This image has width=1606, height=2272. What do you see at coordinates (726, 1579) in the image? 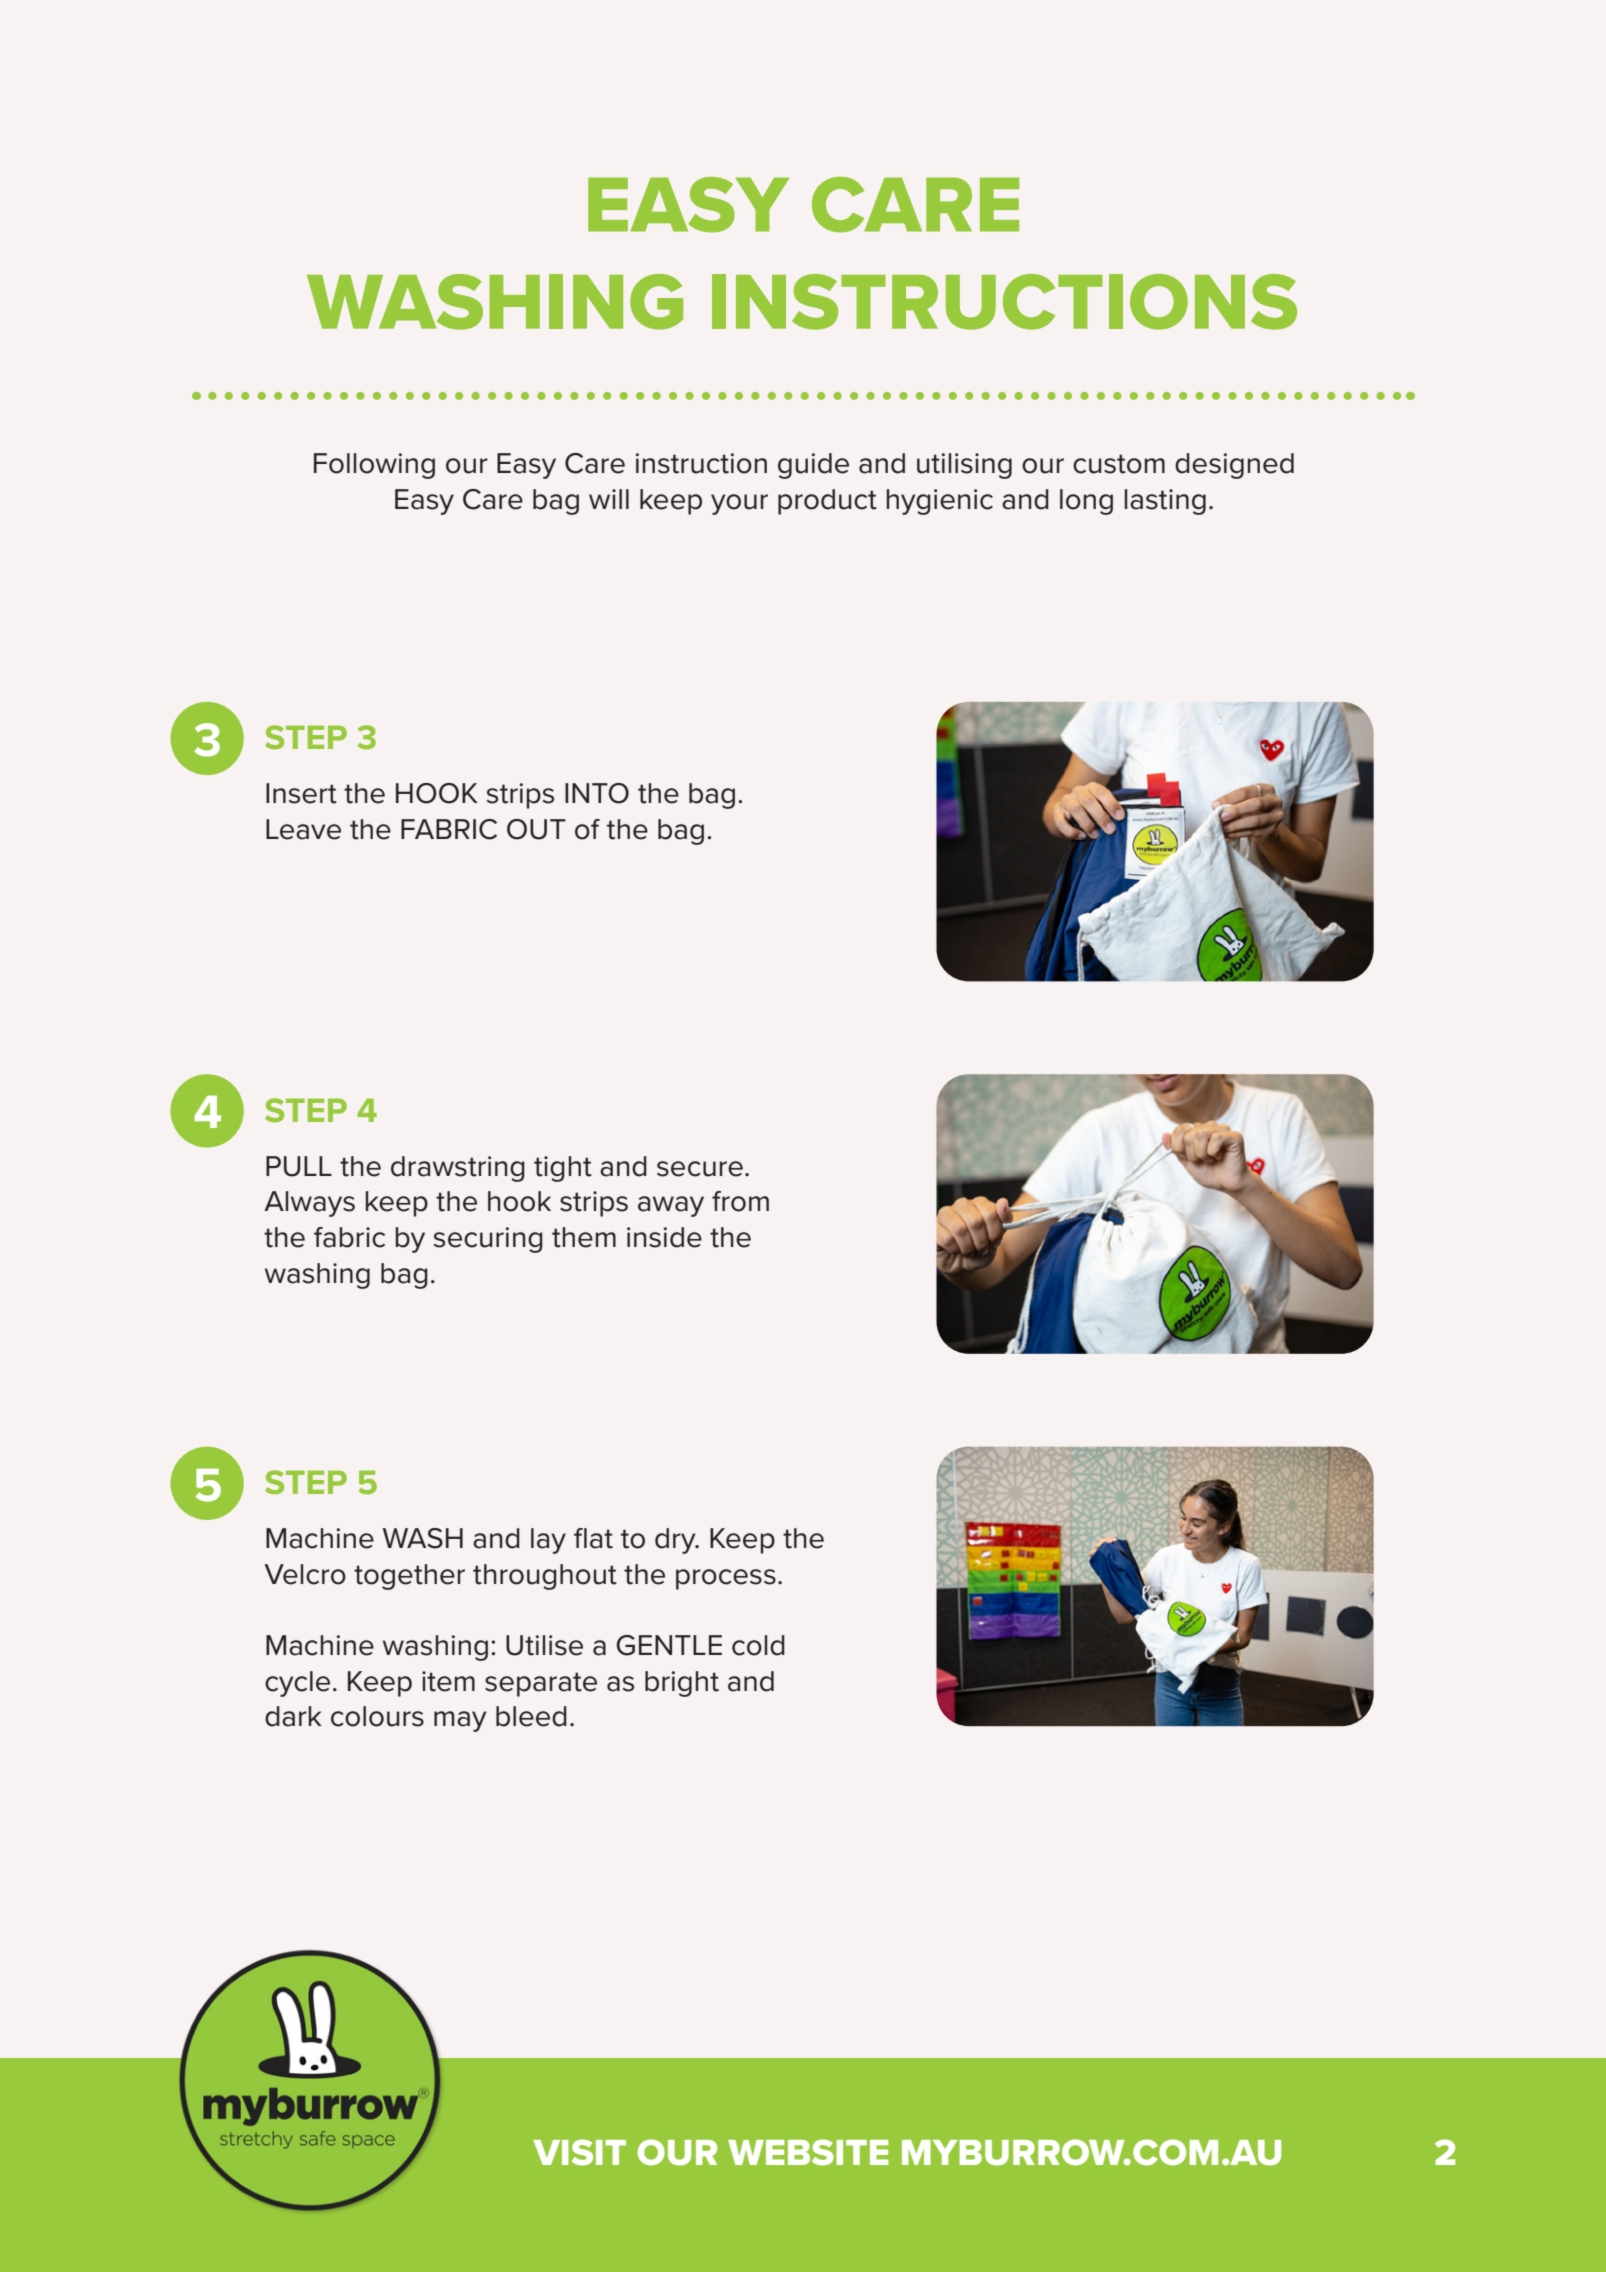
I see `process` at bounding box center [726, 1579].
